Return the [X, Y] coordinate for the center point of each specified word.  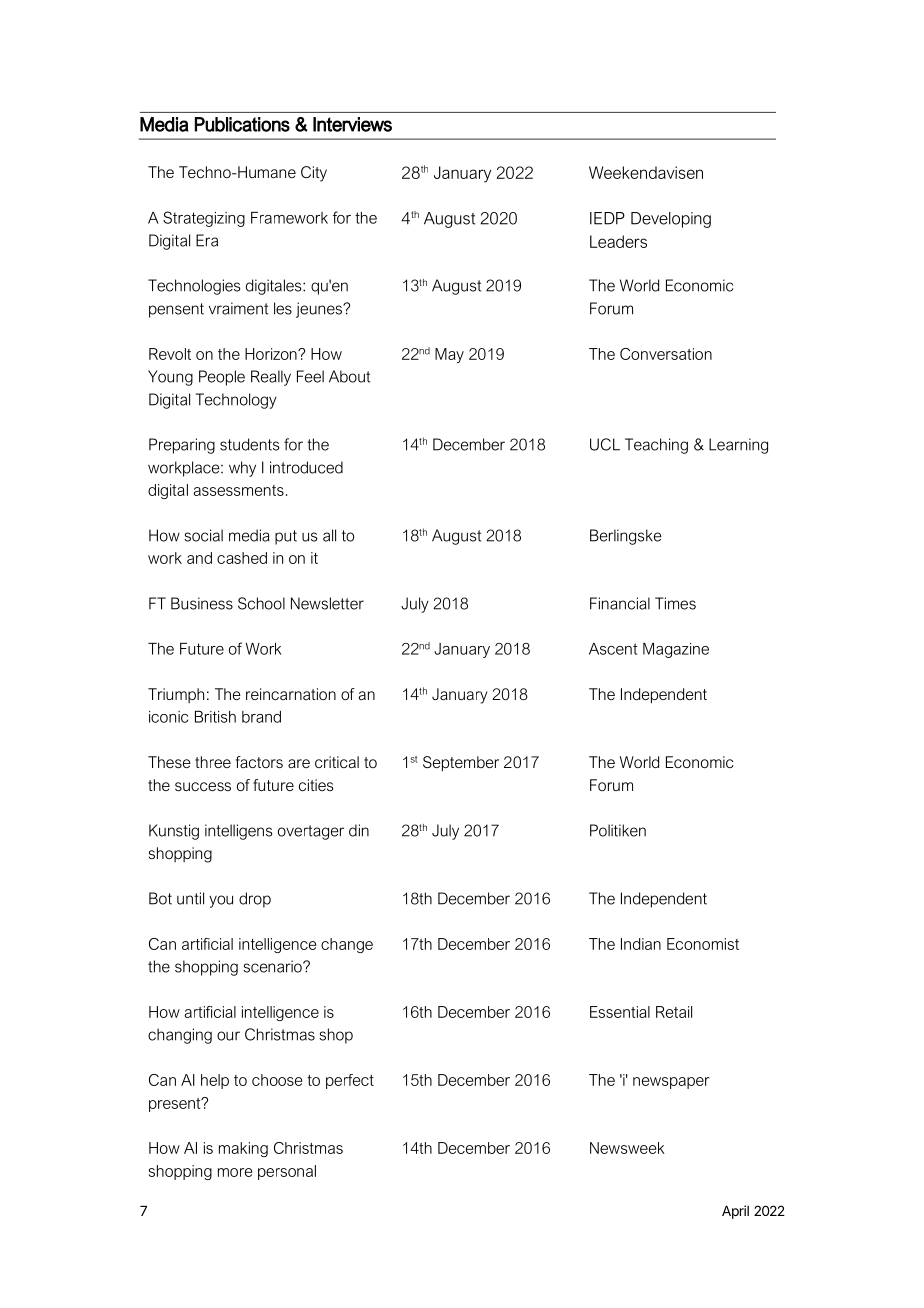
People [222, 378]
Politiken [618, 830]
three [213, 762]
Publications [242, 124]
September [461, 764]
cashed [242, 558]
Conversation [666, 354]
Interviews [352, 124]
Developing [671, 220]
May [449, 355]
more [235, 1172]
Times [675, 603]
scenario [273, 966]
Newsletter [327, 603]
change [347, 945]
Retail [674, 1012]
